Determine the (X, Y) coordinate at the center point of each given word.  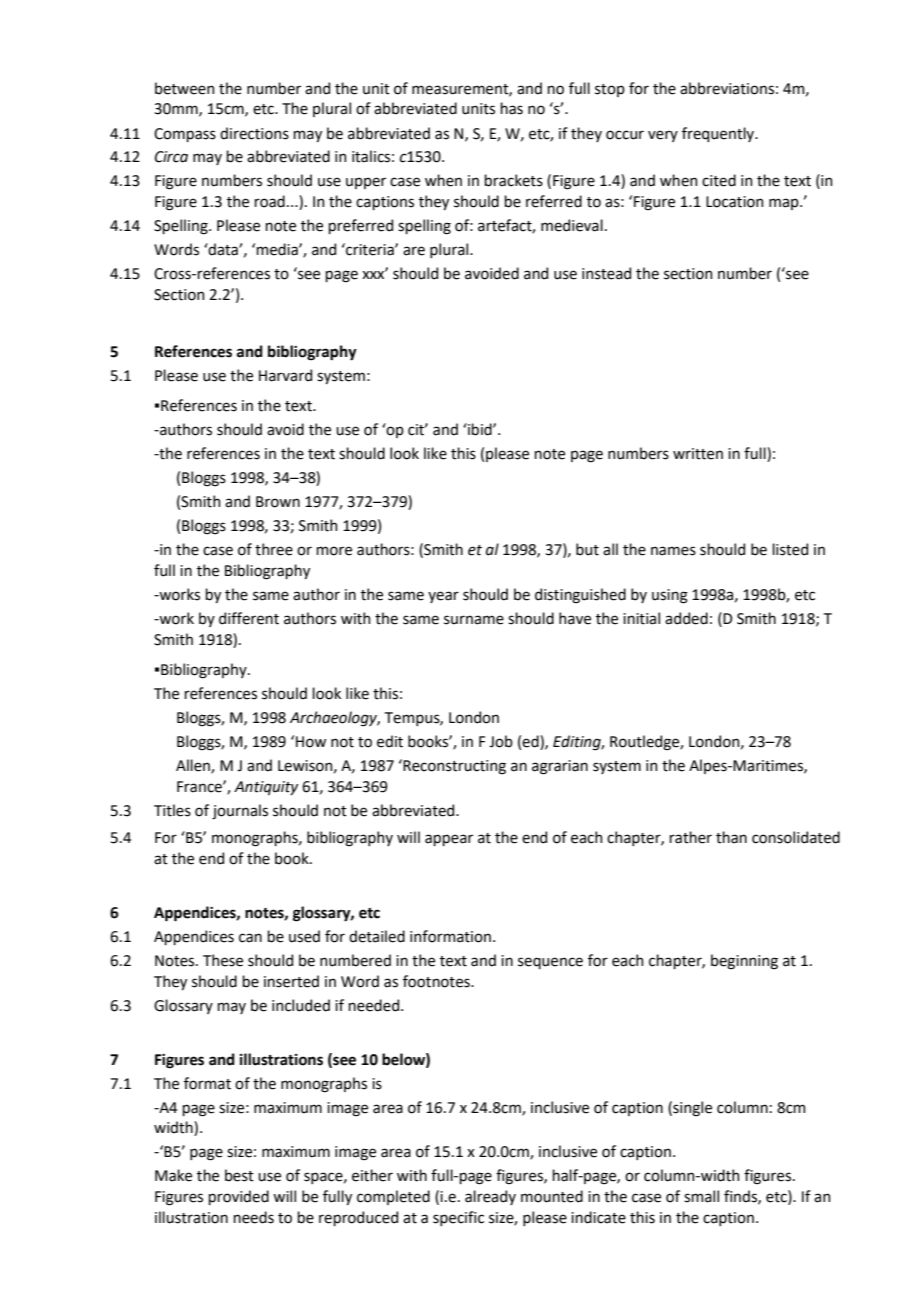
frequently (719, 134)
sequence (550, 963)
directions (254, 133)
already (490, 1197)
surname (474, 620)
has (511, 108)
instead (606, 273)
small (701, 1196)
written (698, 454)
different (249, 618)
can (250, 938)
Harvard (285, 375)
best (239, 1175)
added (686, 618)
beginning (744, 962)
